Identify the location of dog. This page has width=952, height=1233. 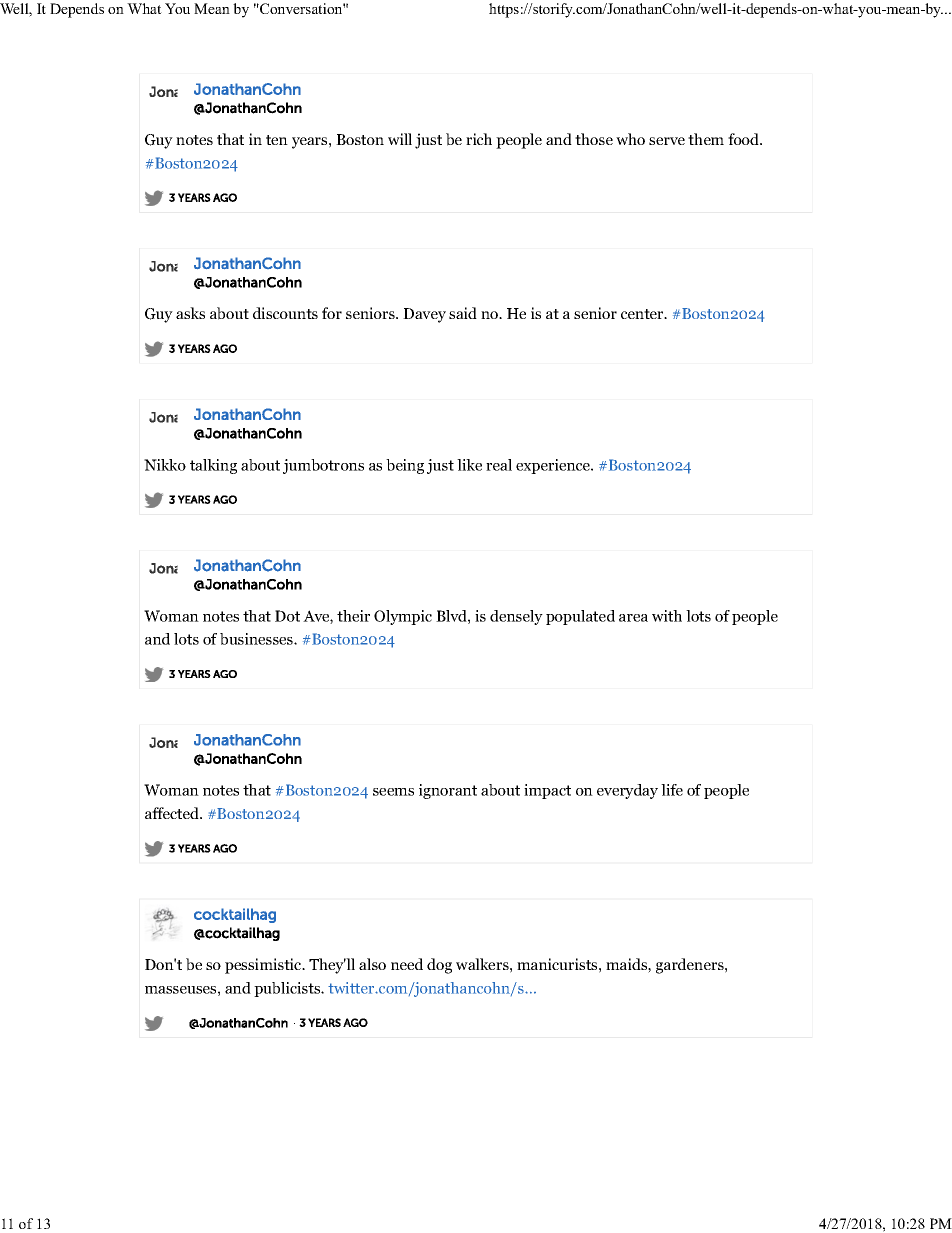
(439, 966).
